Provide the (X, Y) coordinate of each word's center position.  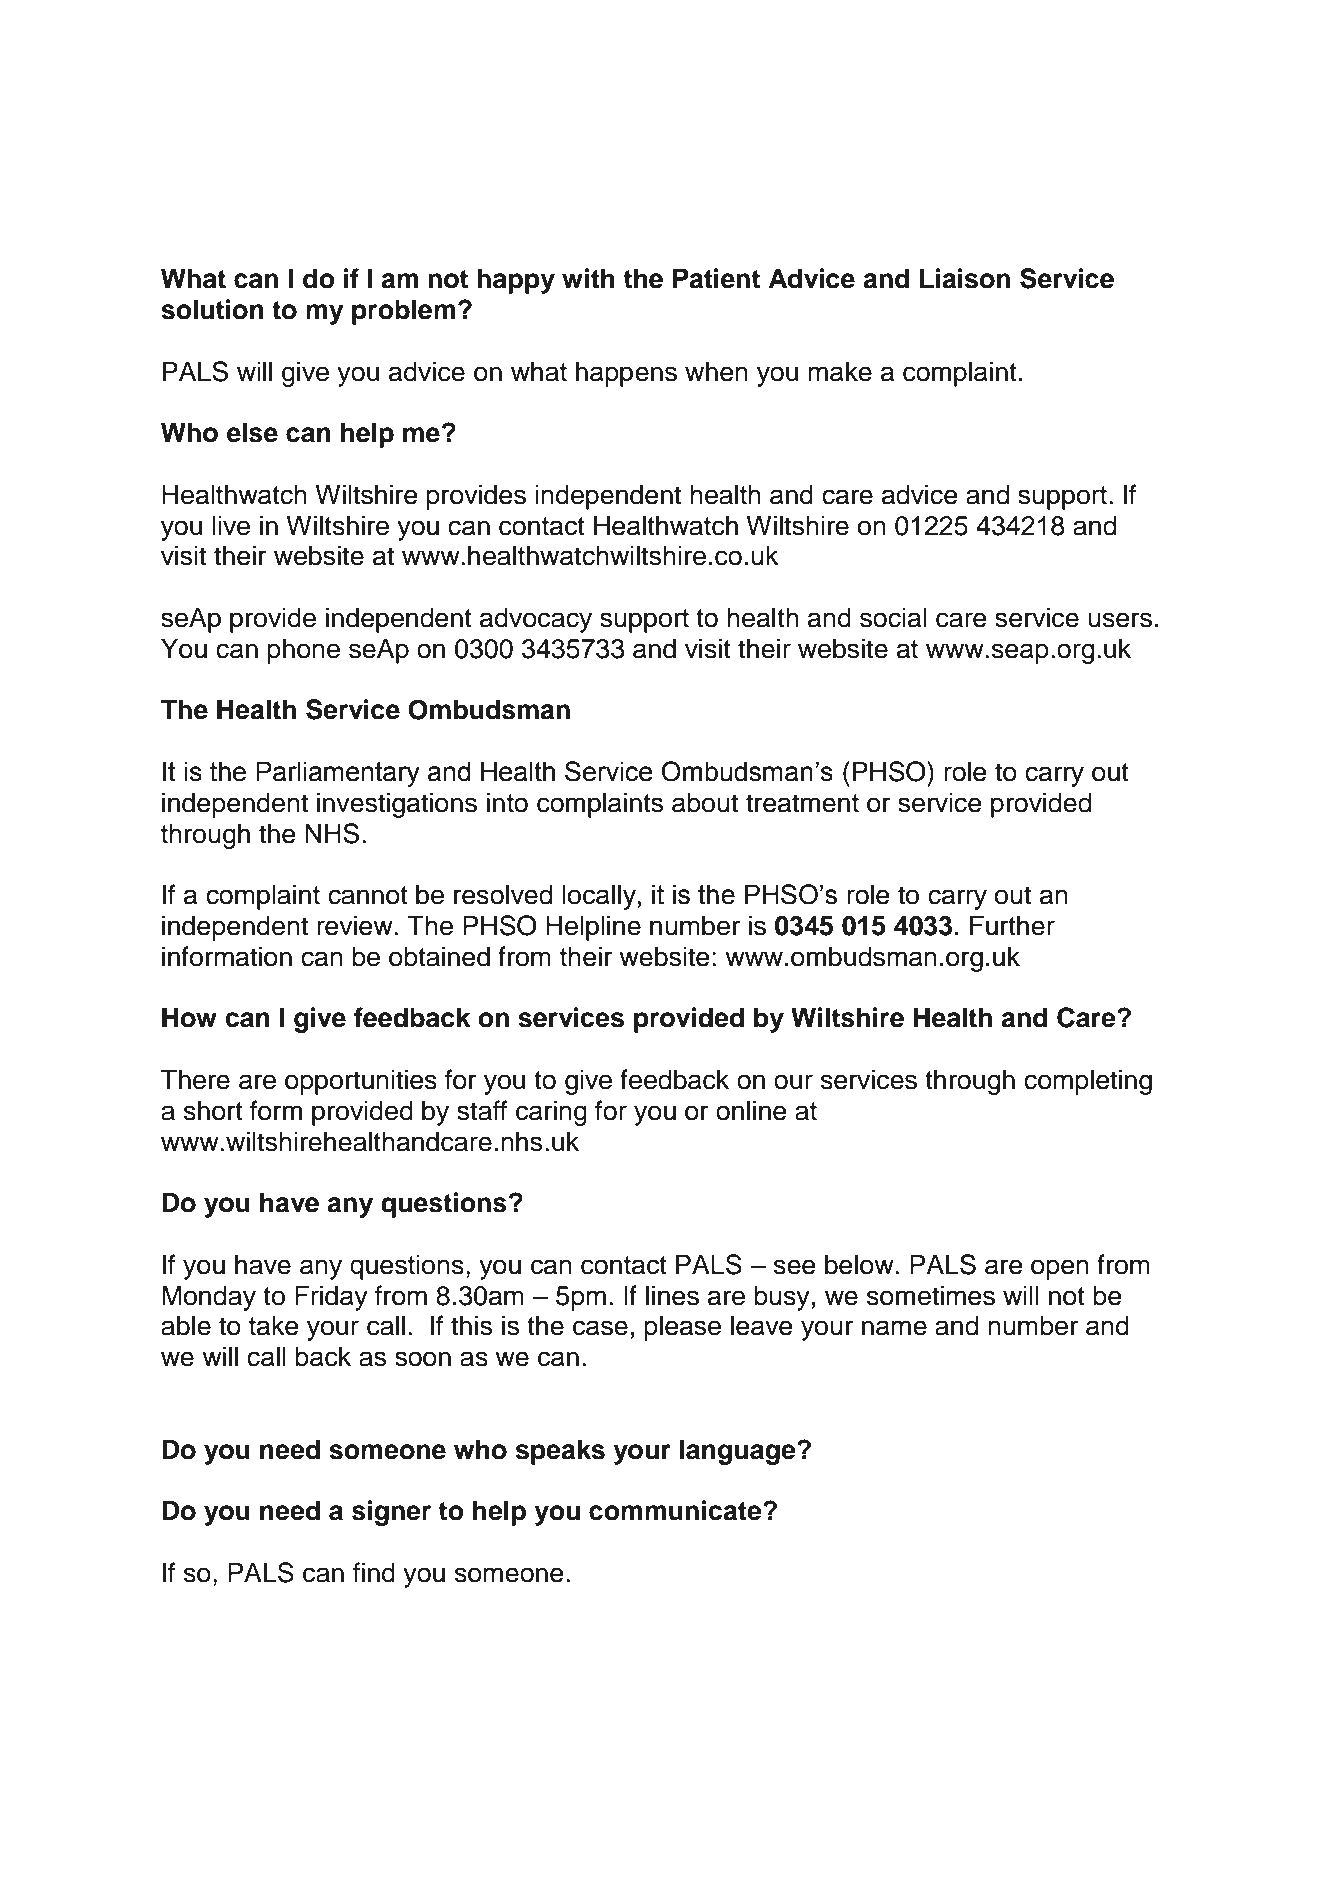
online (751, 1110)
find (374, 1572)
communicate (676, 1510)
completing (1088, 1082)
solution (212, 309)
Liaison (965, 278)
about (705, 802)
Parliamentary (338, 774)
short (213, 1110)
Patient (716, 278)
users (1120, 620)
